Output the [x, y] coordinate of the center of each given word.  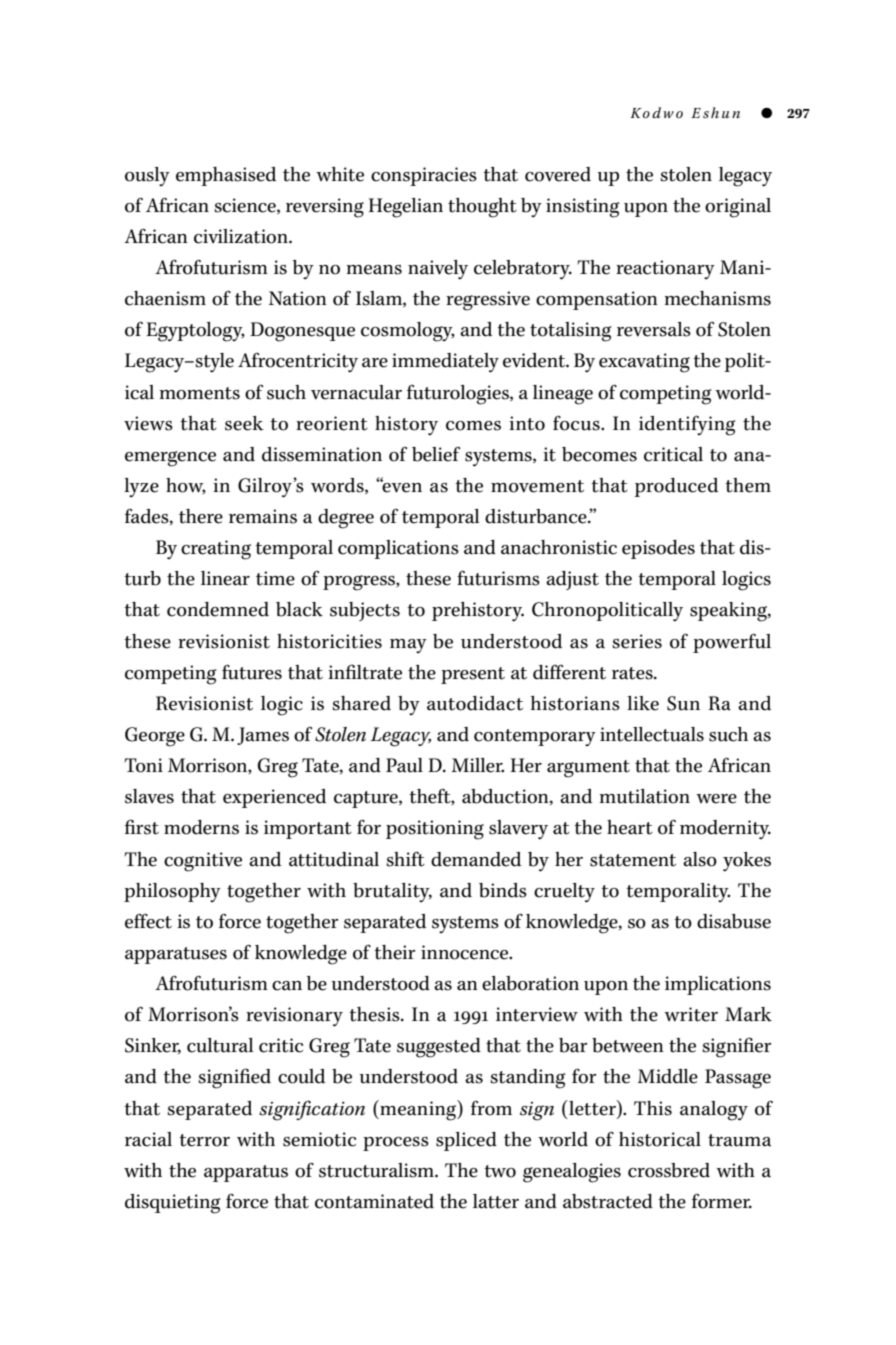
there [201, 516]
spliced [466, 1141]
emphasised [226, 176]
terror [204, 1140]
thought [482, 208]
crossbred [669, 1170]
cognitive [203, 862]
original [738, 208]
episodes [658, 549]
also [700, 859]
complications [398, 549]
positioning [435, 830]
